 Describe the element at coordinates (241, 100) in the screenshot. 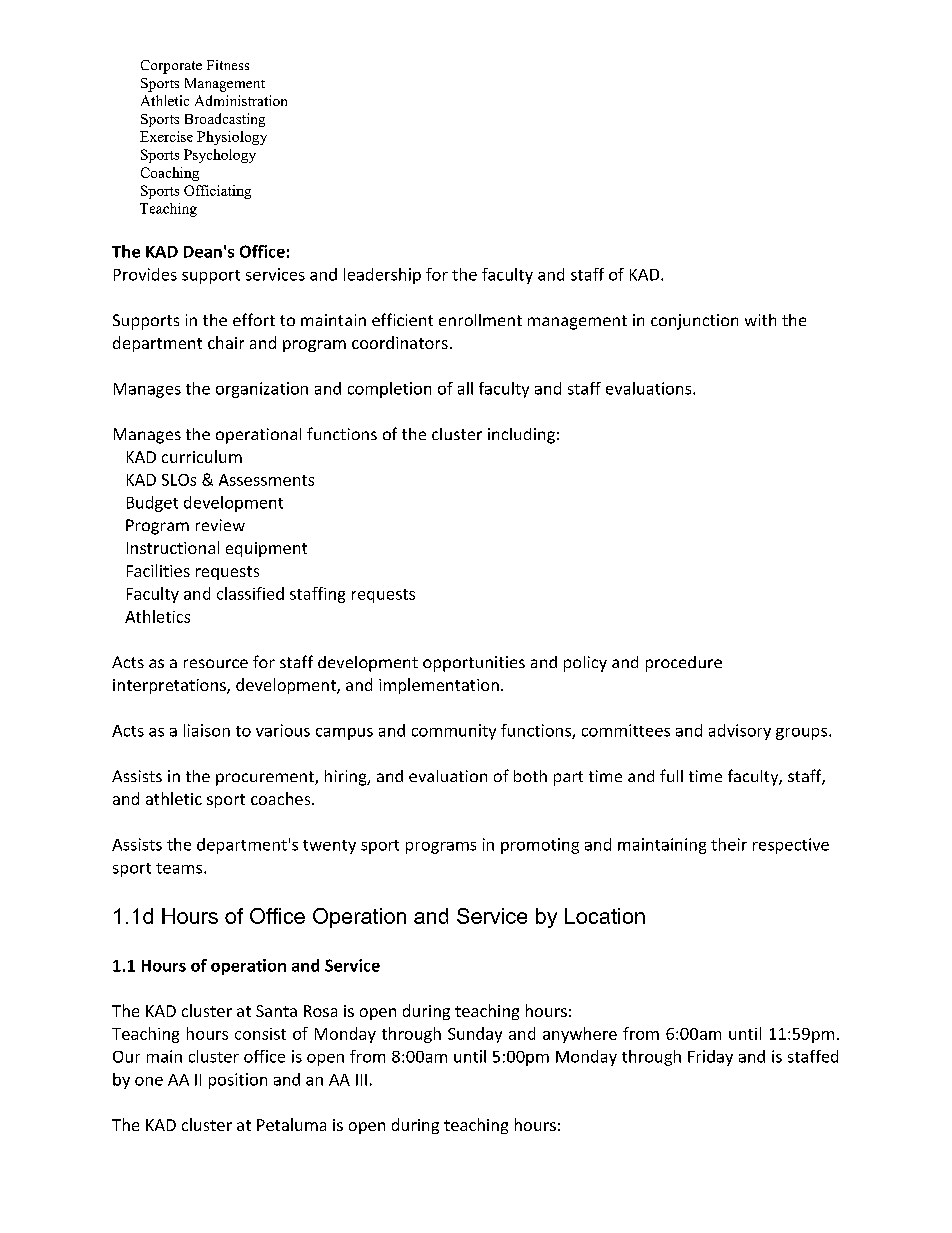

I see `Administration` at that location.
